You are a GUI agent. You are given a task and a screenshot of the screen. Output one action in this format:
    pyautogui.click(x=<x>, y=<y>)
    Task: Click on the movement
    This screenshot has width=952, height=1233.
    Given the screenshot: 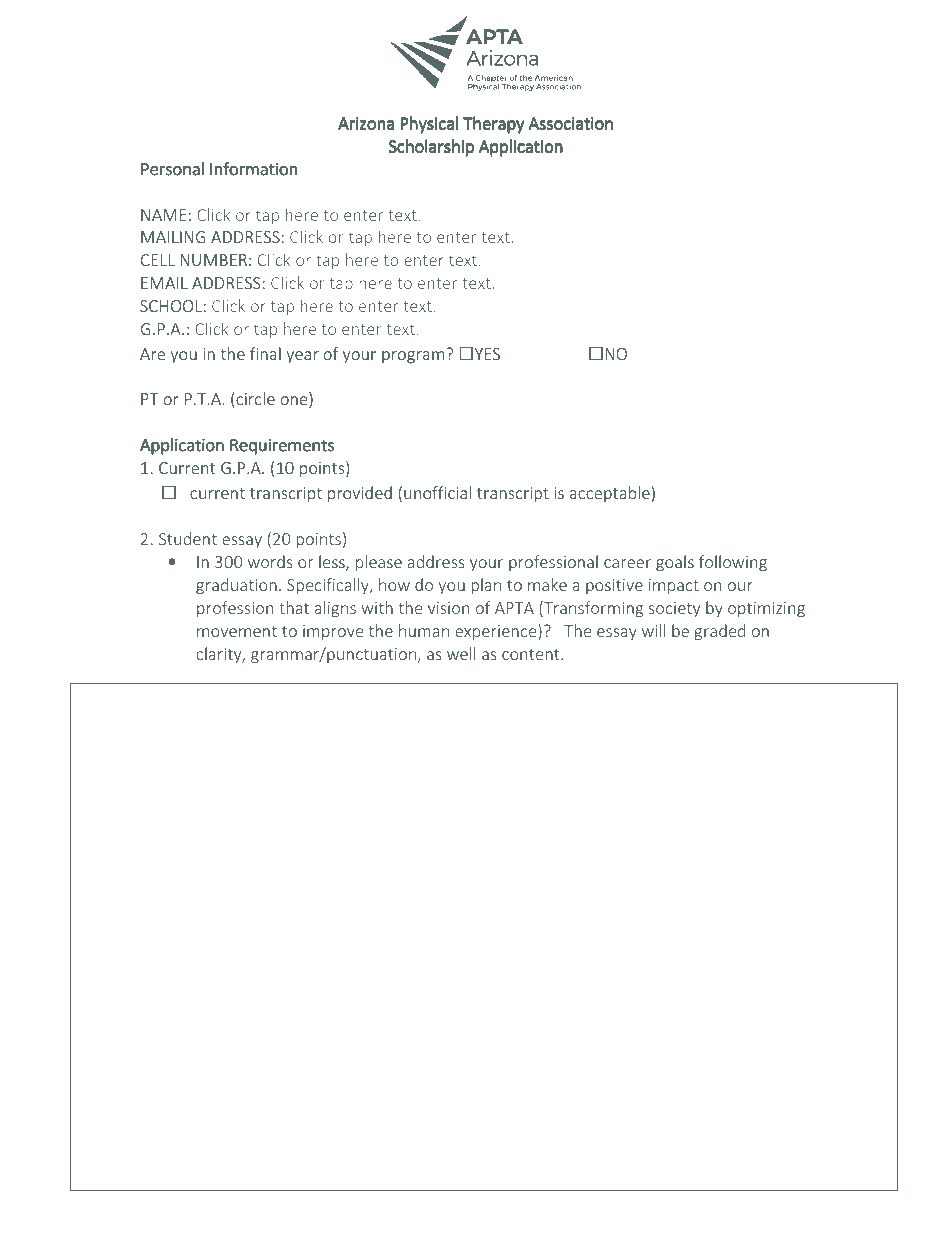 What is the action you would take?
    pyautogui.click(x=237, y=631)
